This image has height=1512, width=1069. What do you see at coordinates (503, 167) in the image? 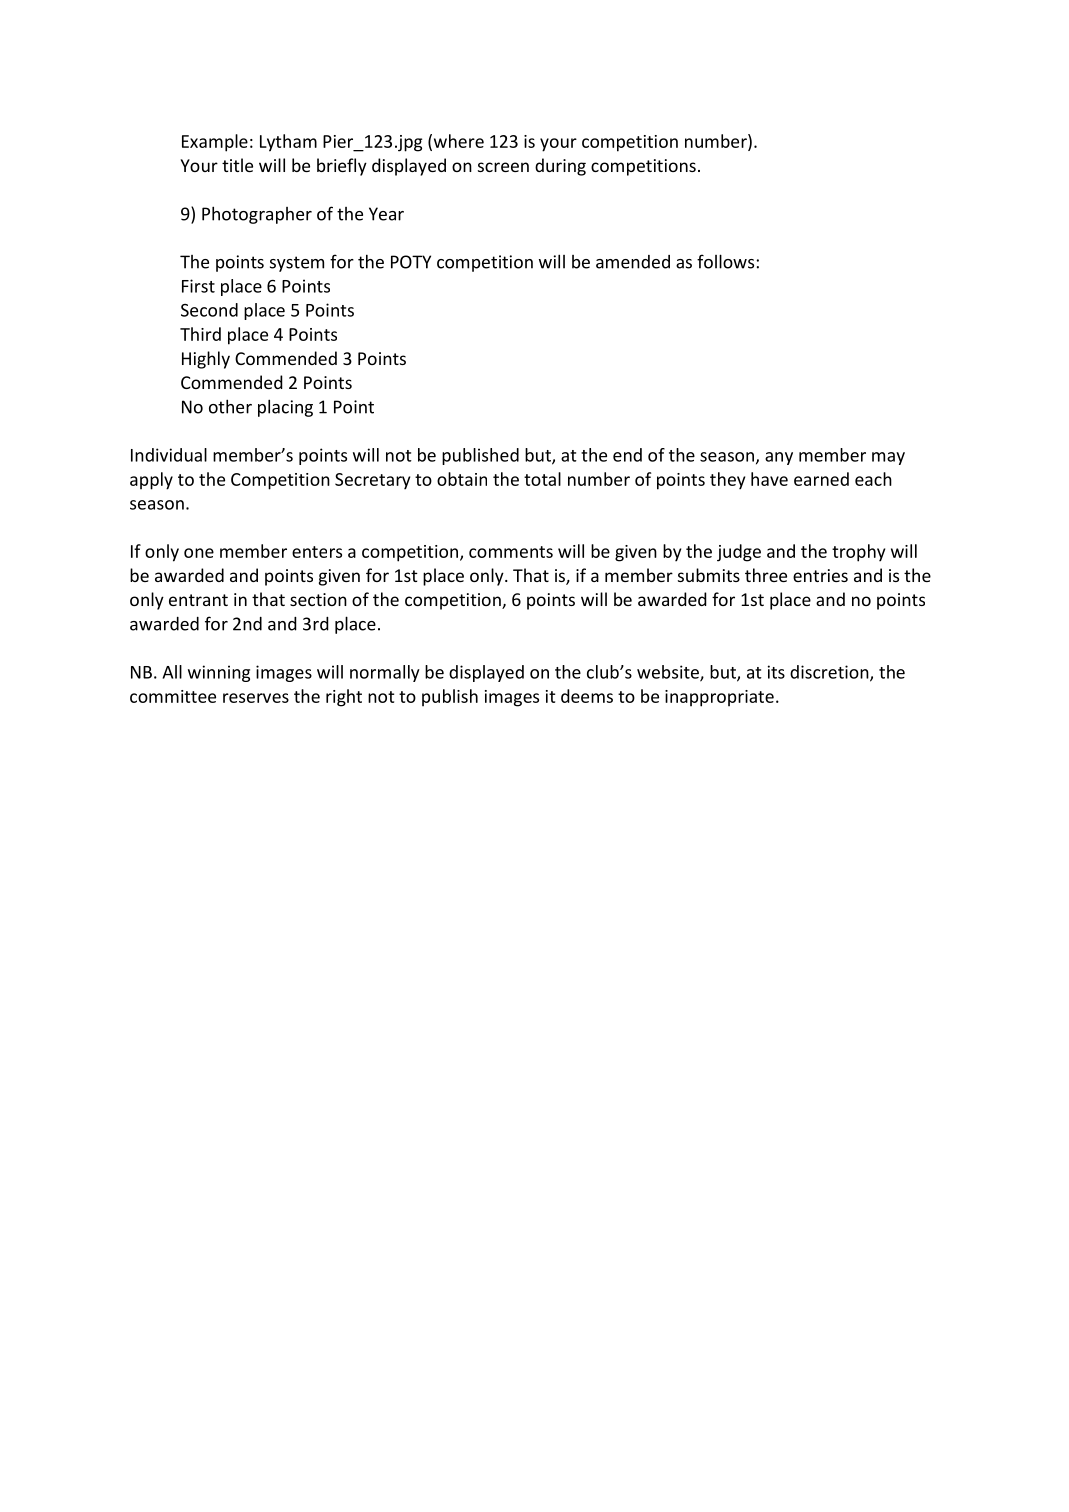
I see `screen` at bounding box center [503, 167].
